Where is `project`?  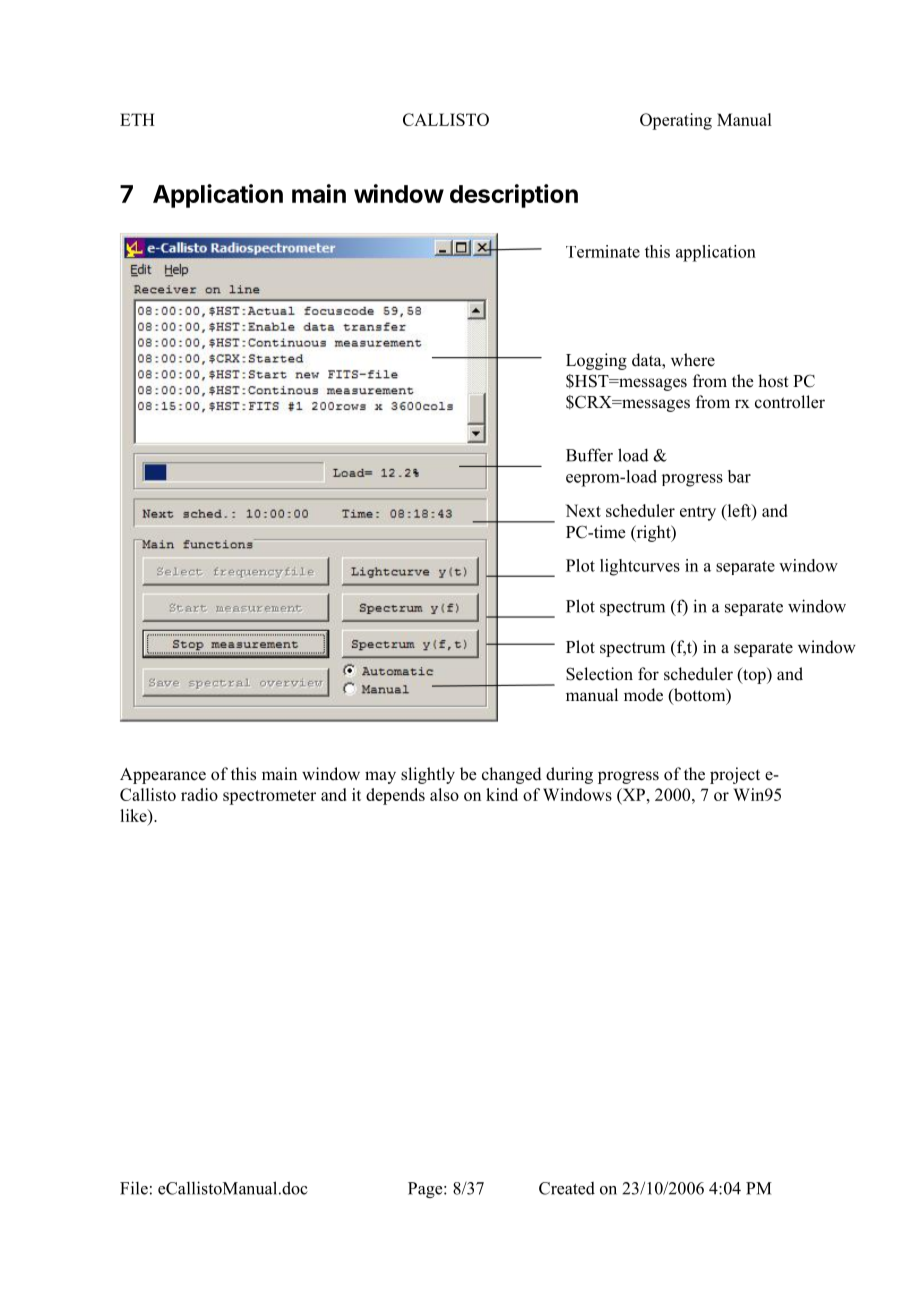 project is located at coordinates (735, 775).
